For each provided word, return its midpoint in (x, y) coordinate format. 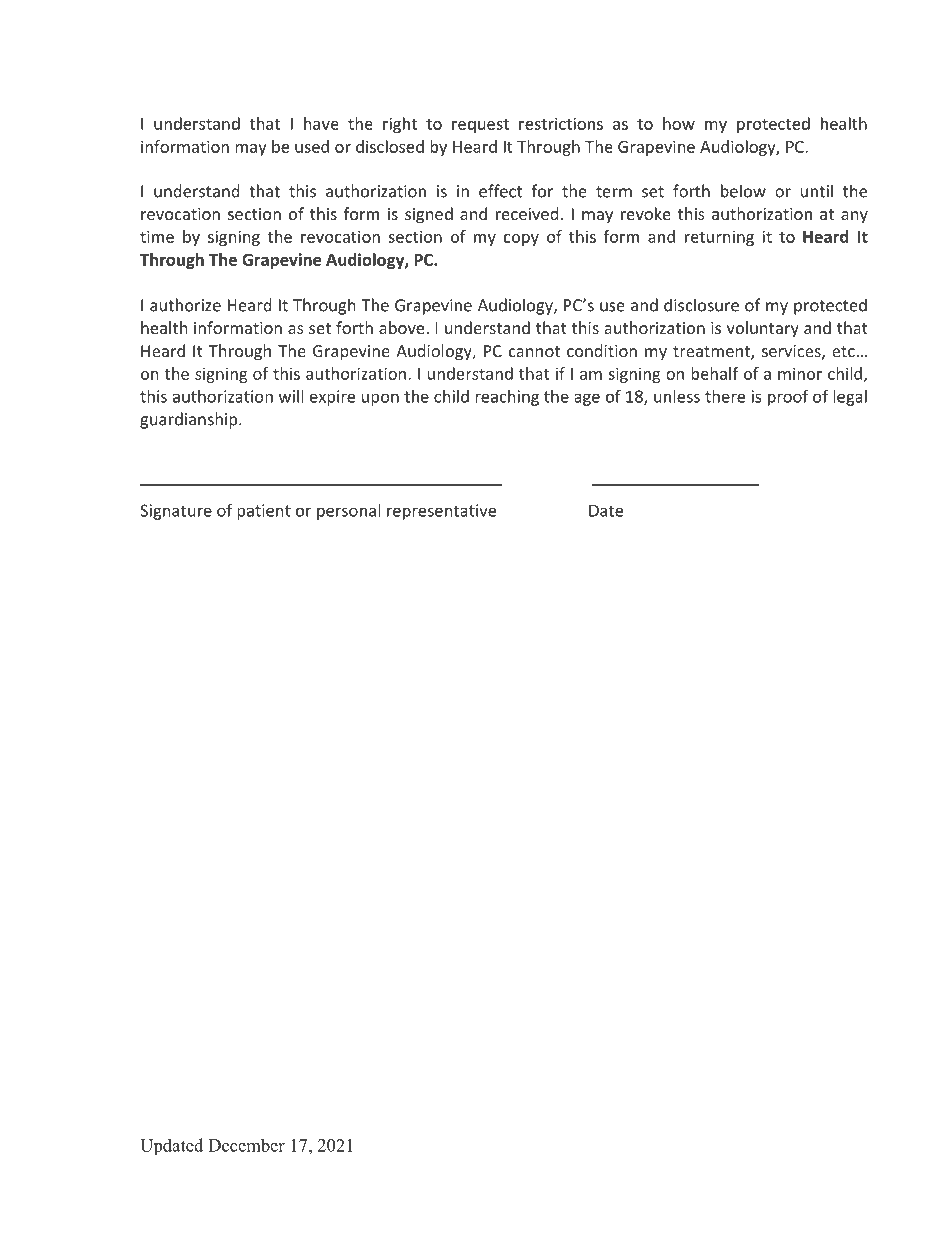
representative (441, 512)
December (246, 1145)
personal (348, 512)
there (725, 396)
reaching (507, 398)
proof (788, 397)
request (480, 126)
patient (264, 512)
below (743, 191)
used (312, 146)
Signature (176, 512)
